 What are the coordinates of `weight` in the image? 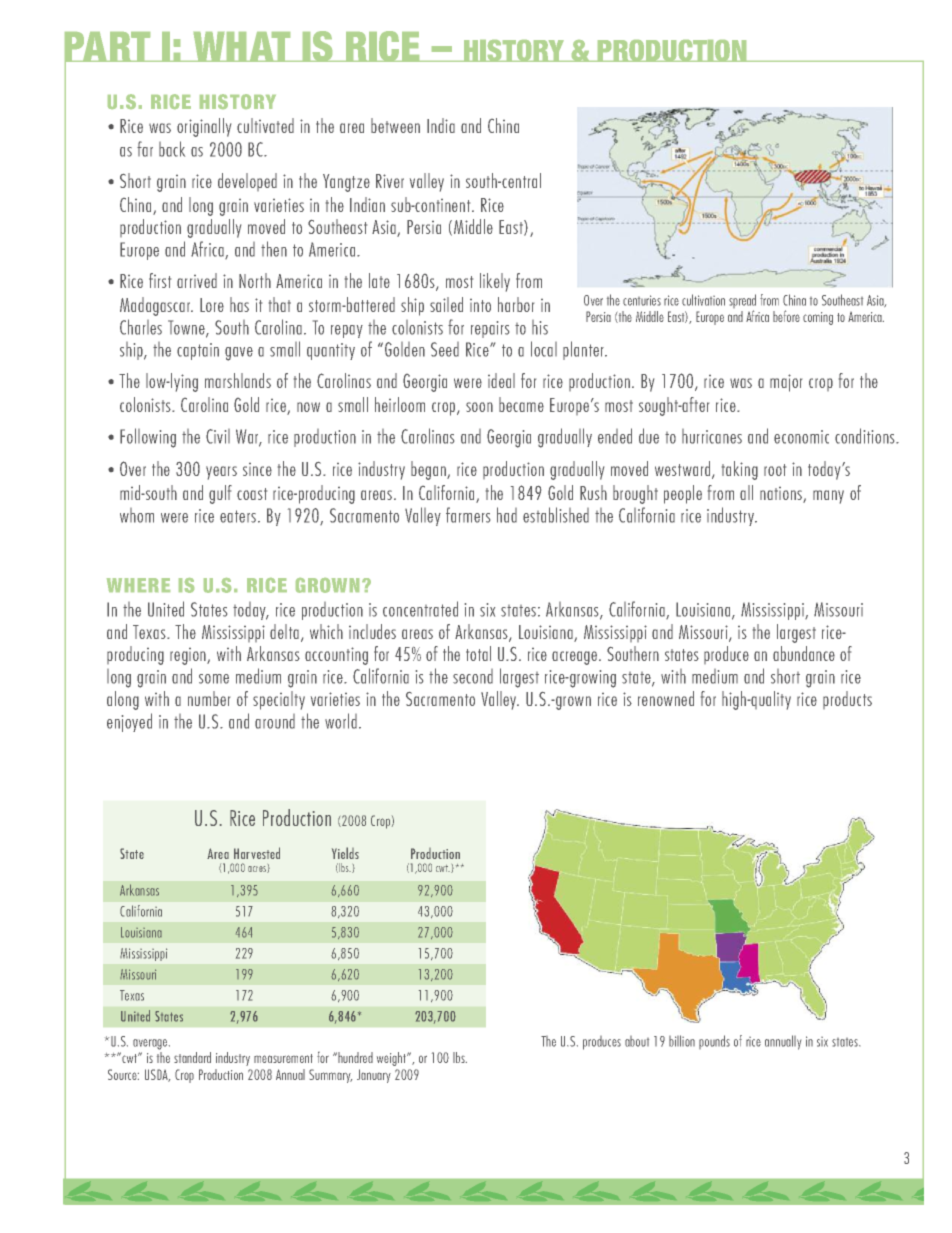 It's located at (392, 1059).
